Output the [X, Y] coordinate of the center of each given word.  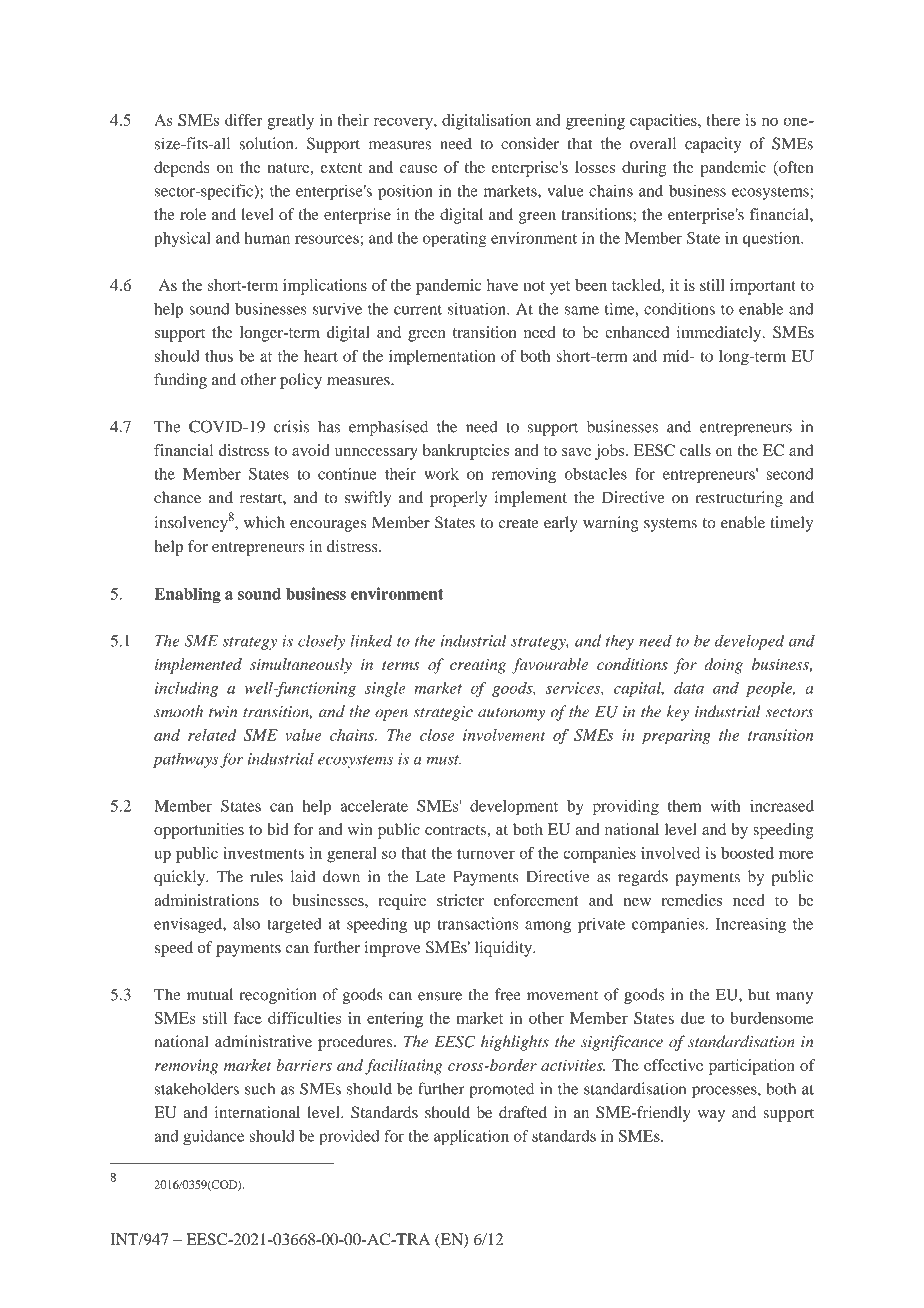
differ [244, 120]
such [260, 1088]
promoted [501, 1090]
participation [752, 1067]
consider [530, 143]
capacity [713, 145]
